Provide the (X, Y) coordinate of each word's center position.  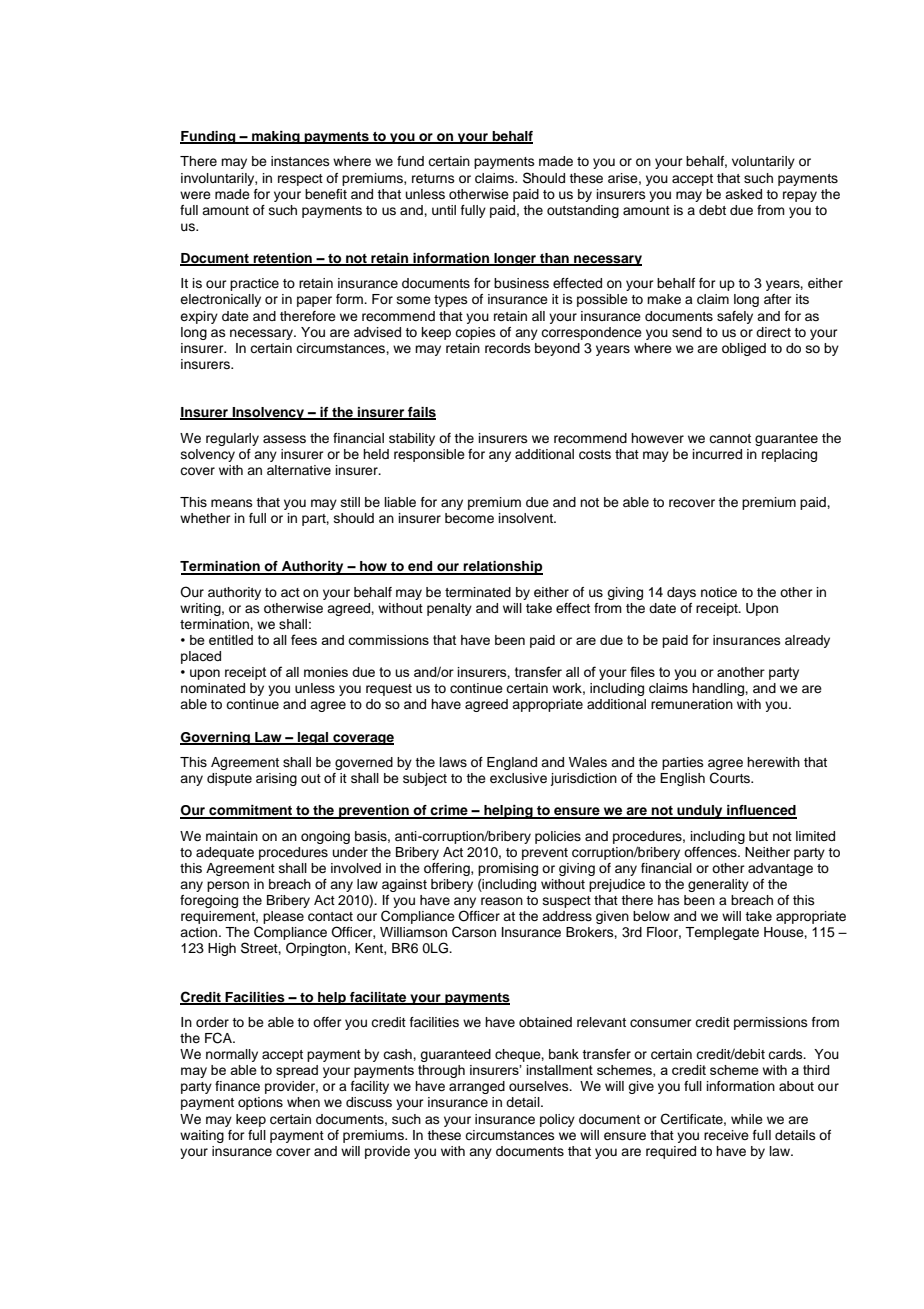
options (260, 1103)
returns (433, 178)
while (747, 1119)
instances (300, 161)
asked (743, 194)
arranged (477, 1087)
